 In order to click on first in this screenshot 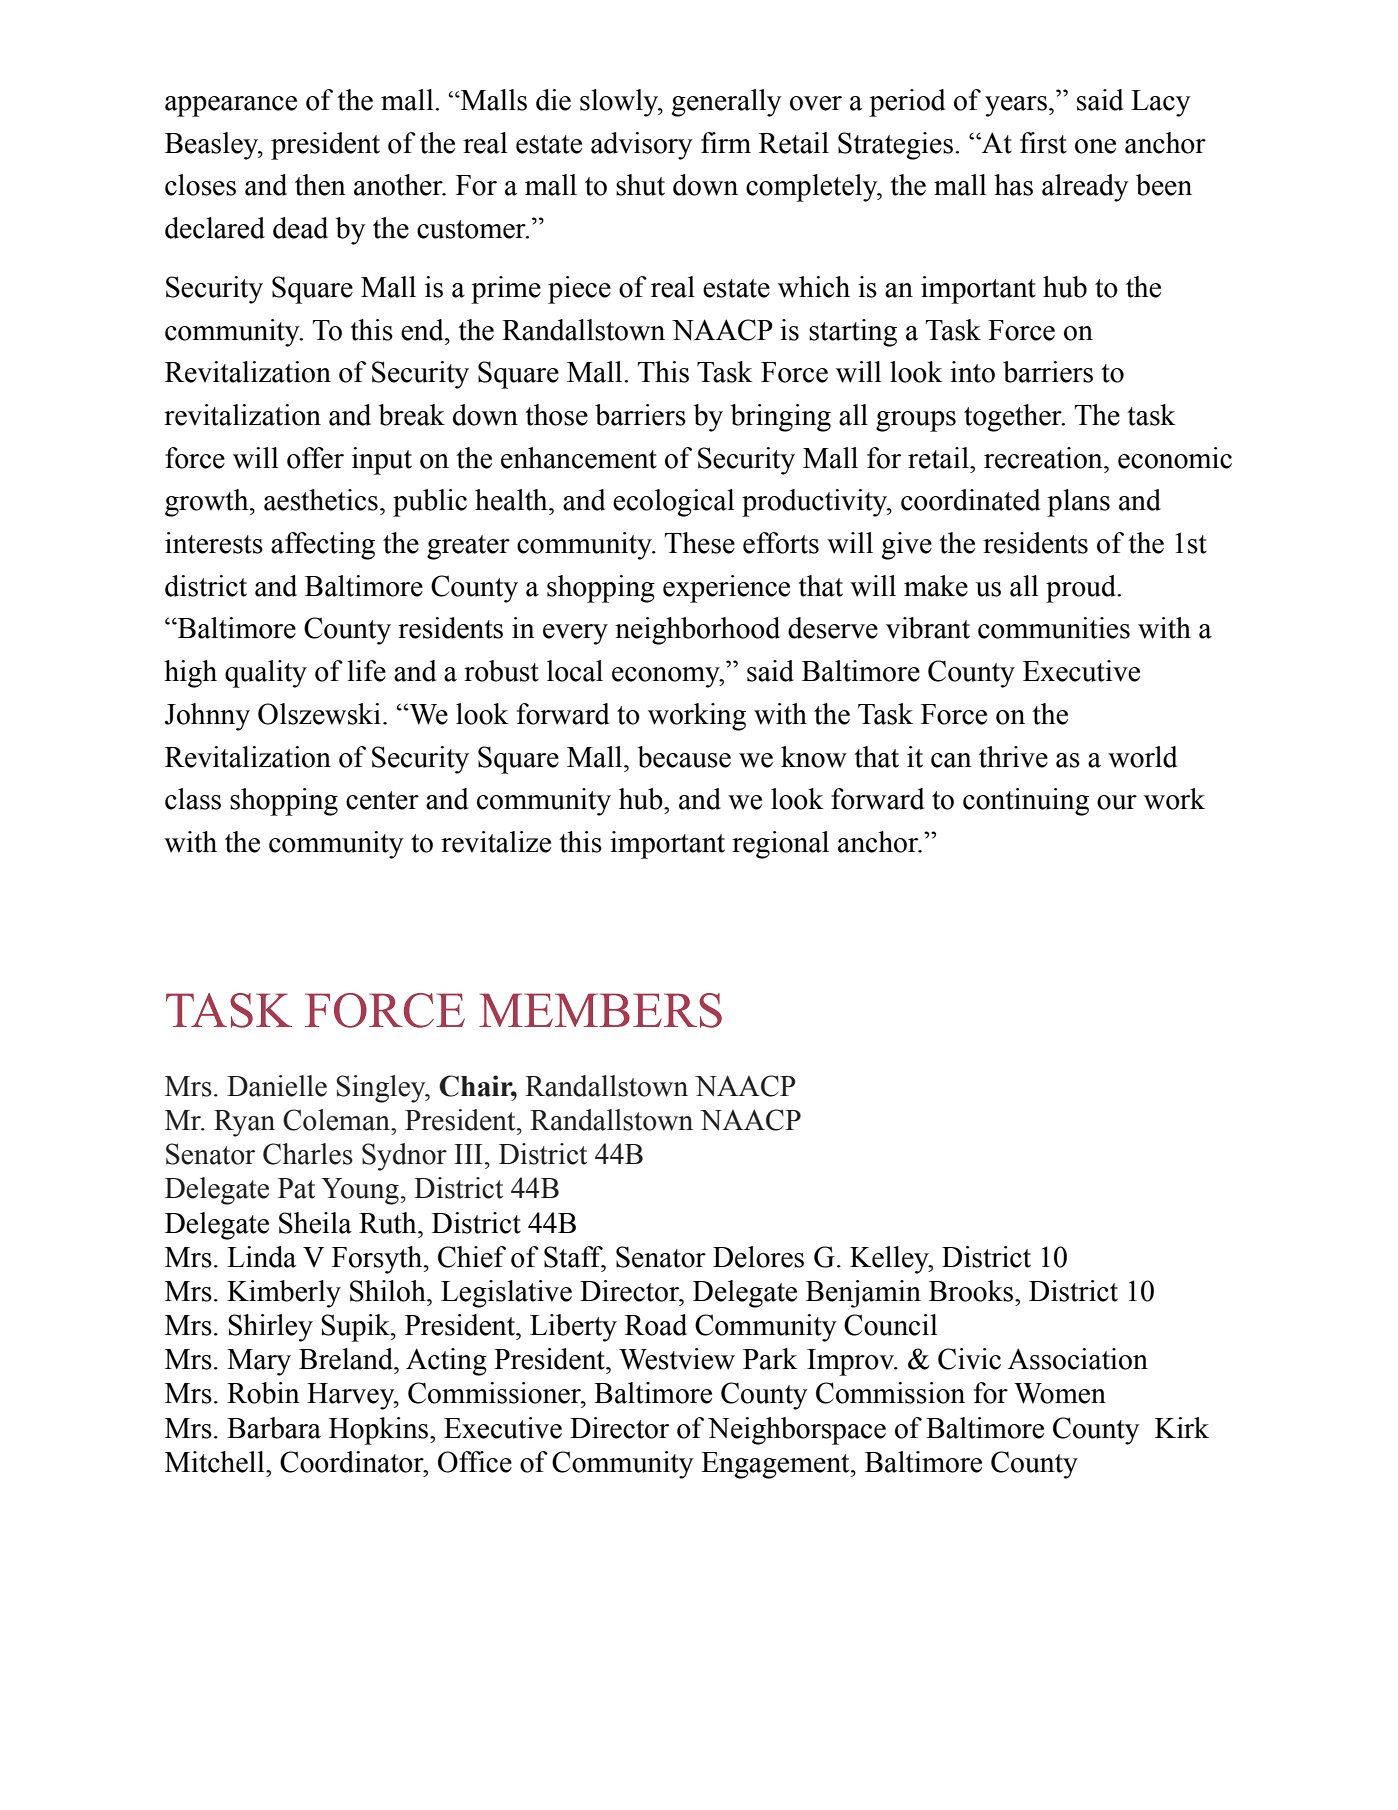, I will do `click(1043, 143)`.
